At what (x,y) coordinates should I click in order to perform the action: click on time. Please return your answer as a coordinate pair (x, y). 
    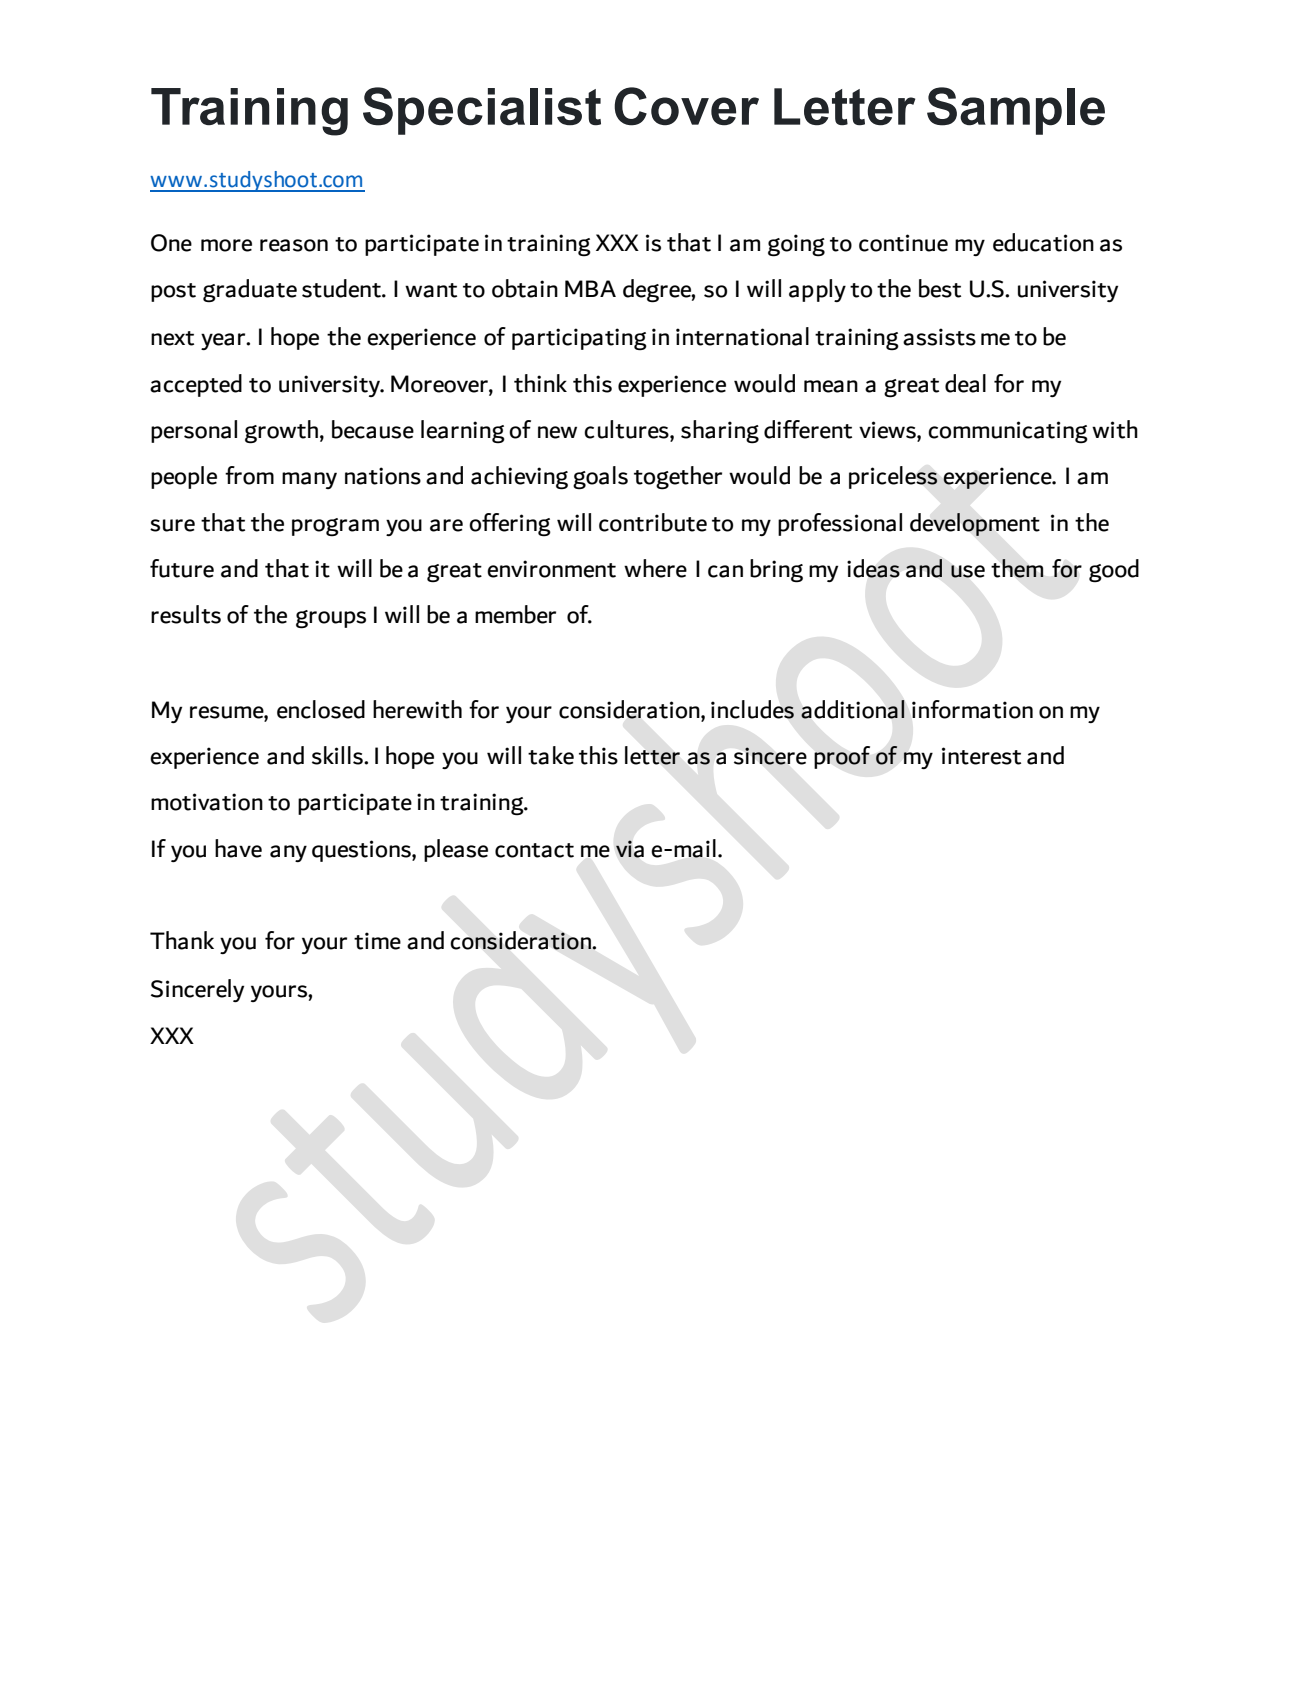
    Looking at the image, I should click on (377, 941).
